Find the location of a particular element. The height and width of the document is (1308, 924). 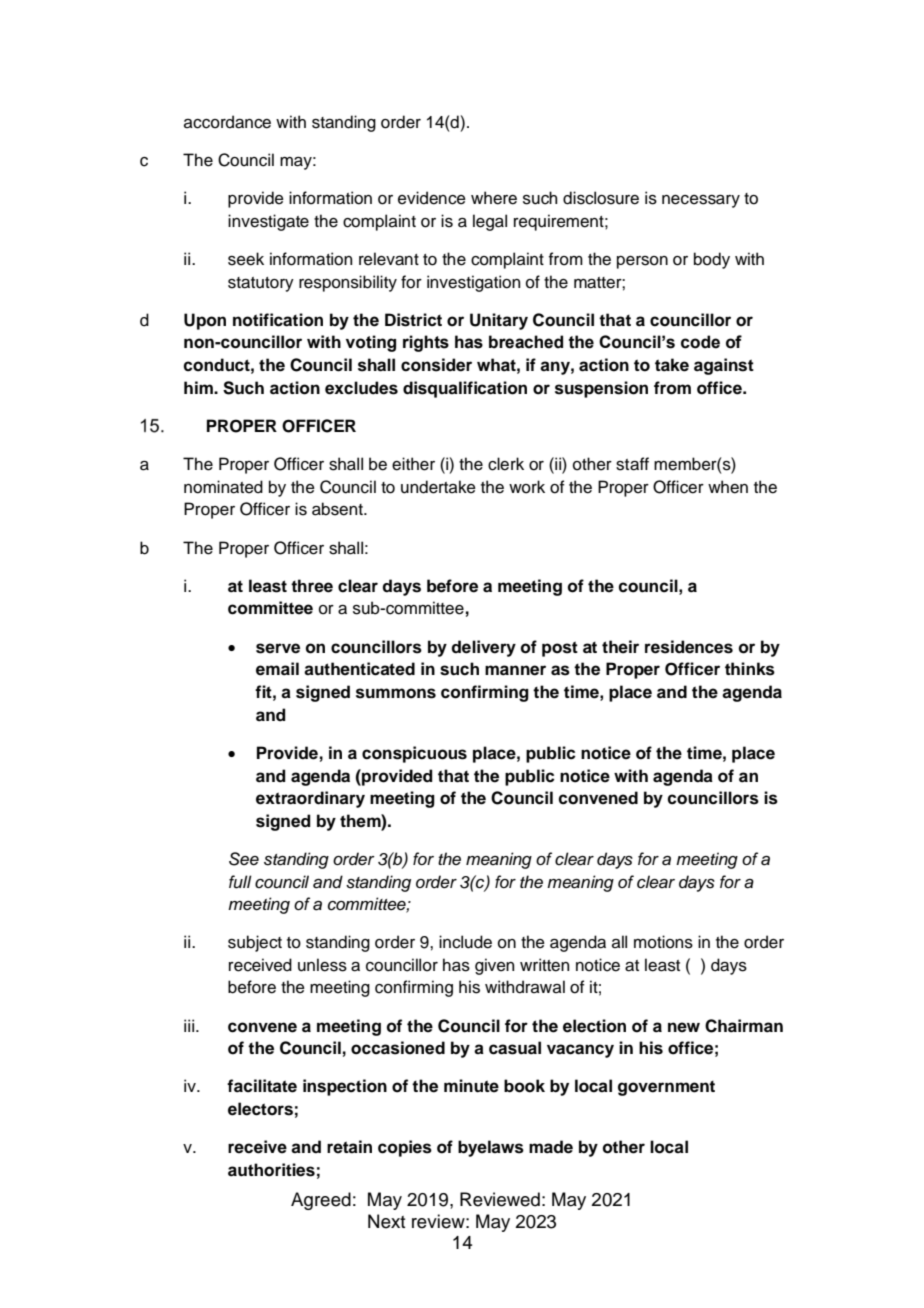

include is located at coordinates (465, 942).
